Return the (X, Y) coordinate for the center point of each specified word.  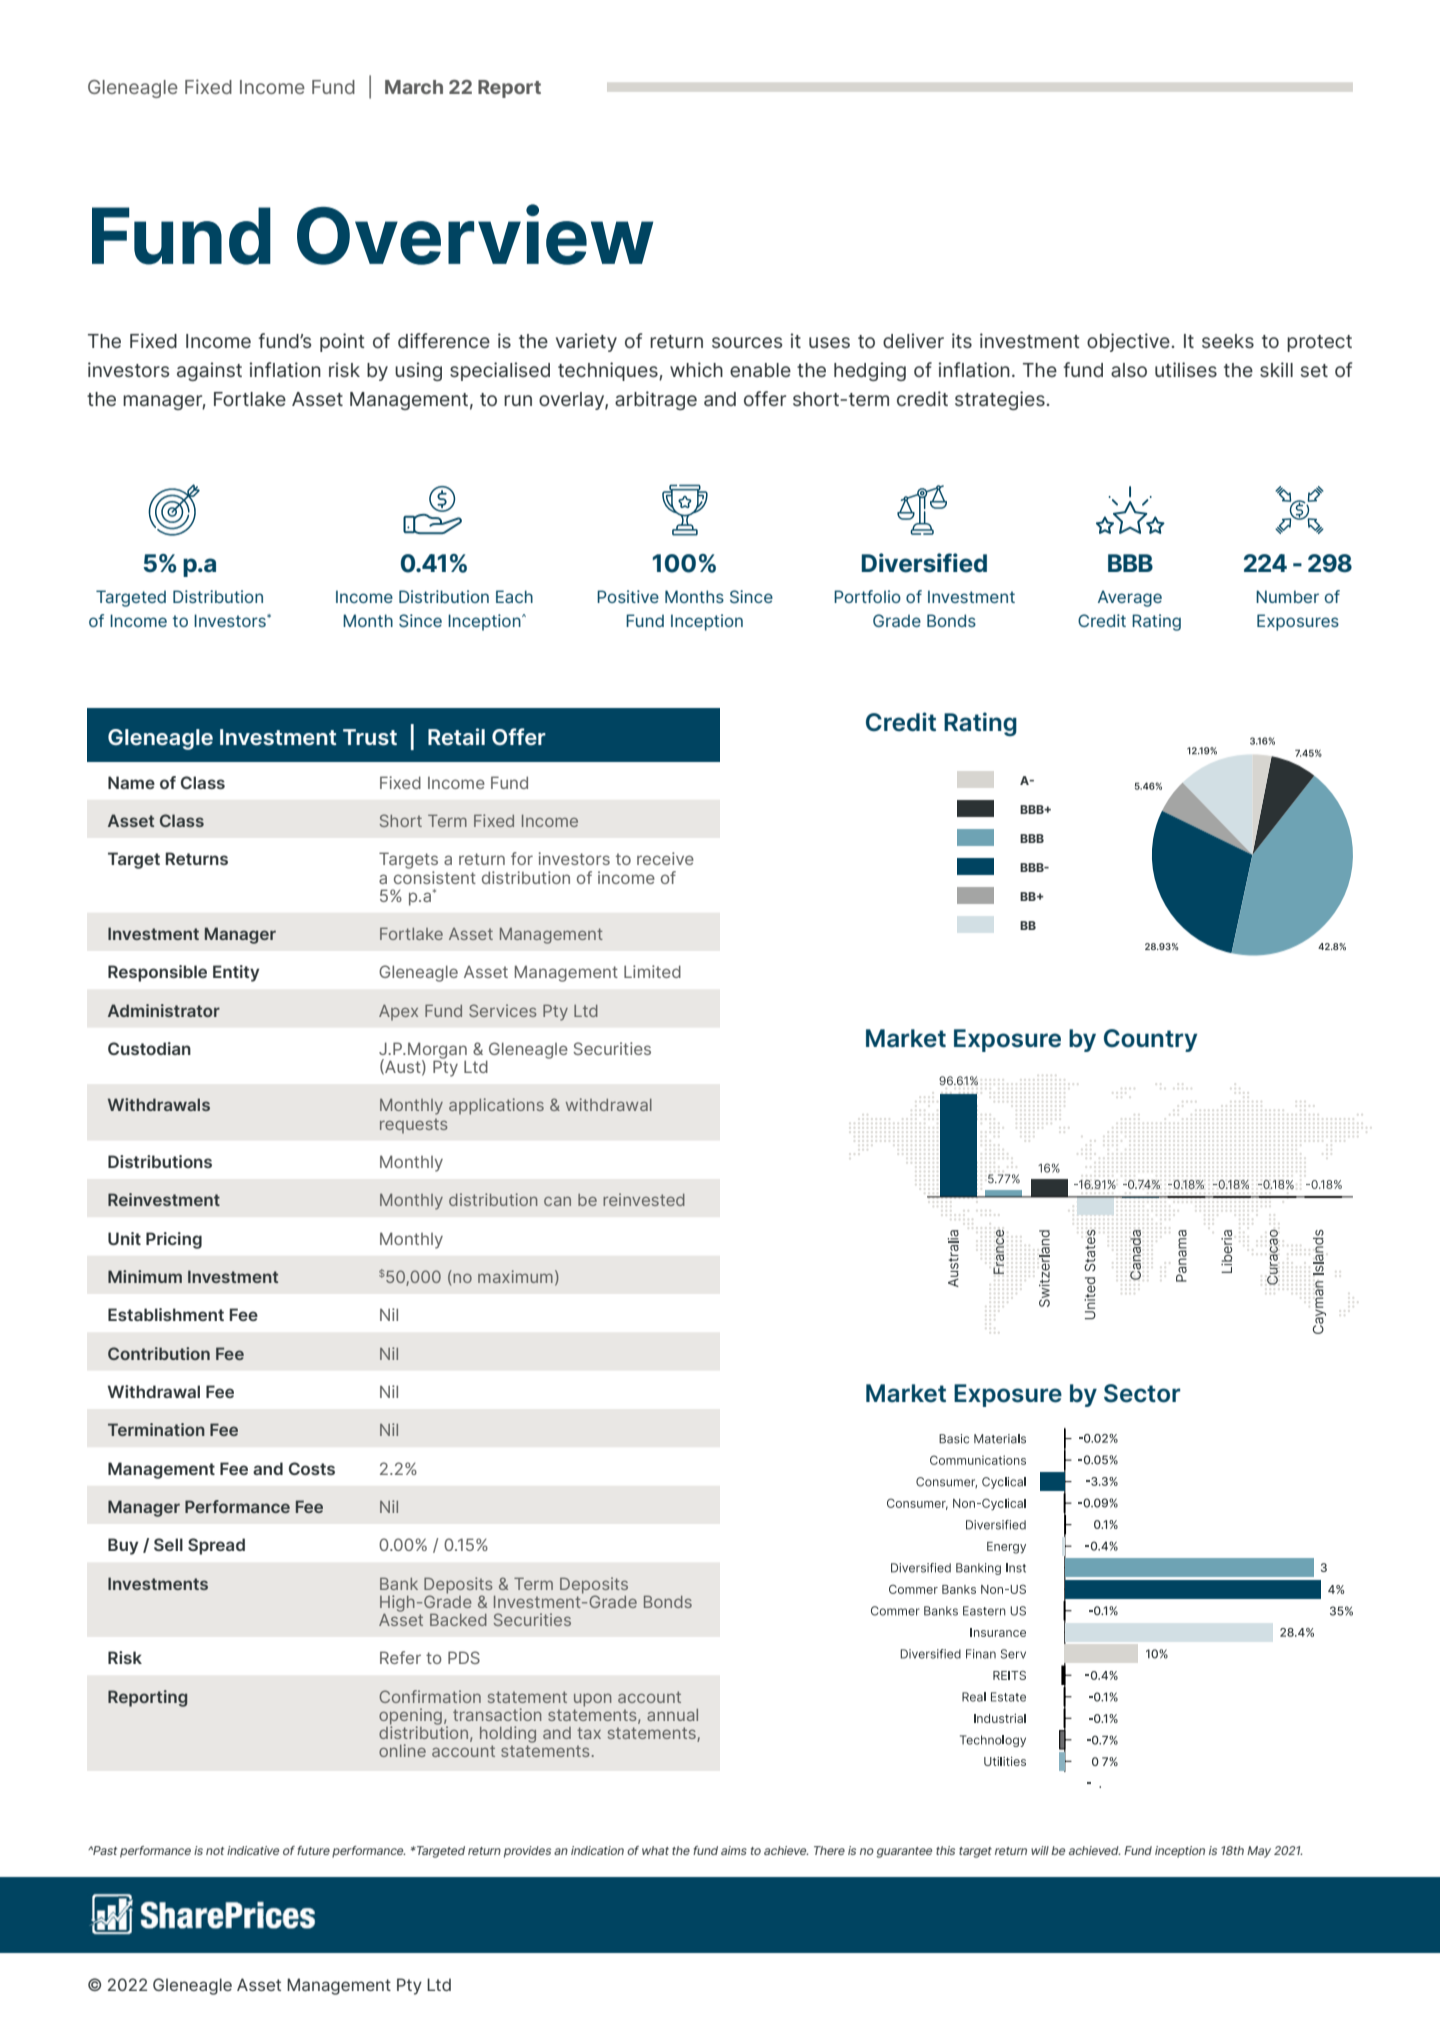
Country (1150, 1040)
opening (410, 1717)
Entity (236, 973)
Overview (475, 234)
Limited (652, 971)
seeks (1228, 341)
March (414, 87)
